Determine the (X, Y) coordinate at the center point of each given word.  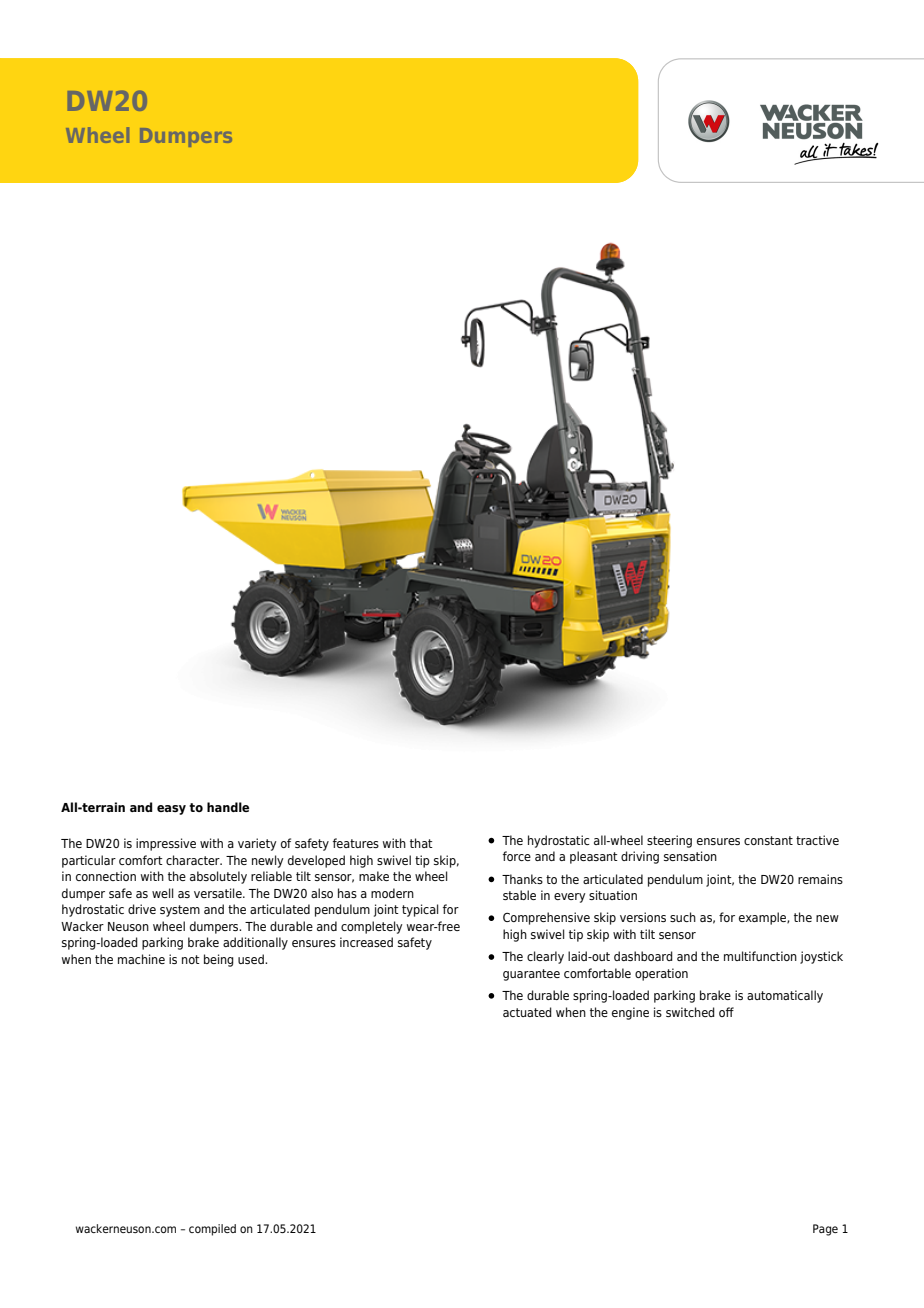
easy (171, 810)
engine (630, 1013)
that (421, 843)
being (219, 960)
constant (768, 840)
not (191, 959)
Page (825, 1230)
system (180, 911)
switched (690, 1012)
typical (420, 910)
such (683, 917)
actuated (527, 1012)
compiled (212, 1230)
